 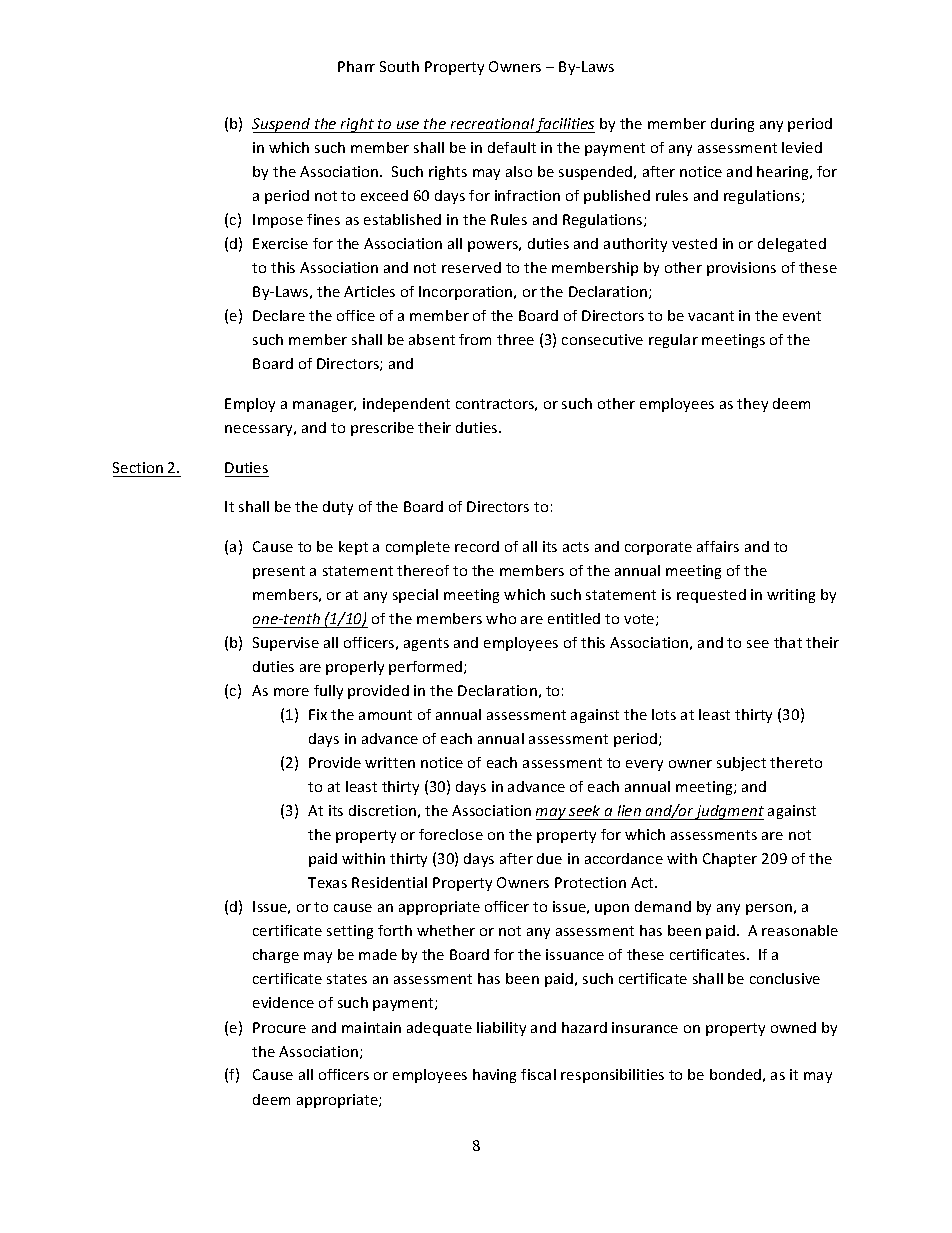 I want to click on present, so click(x=279, y=572).
